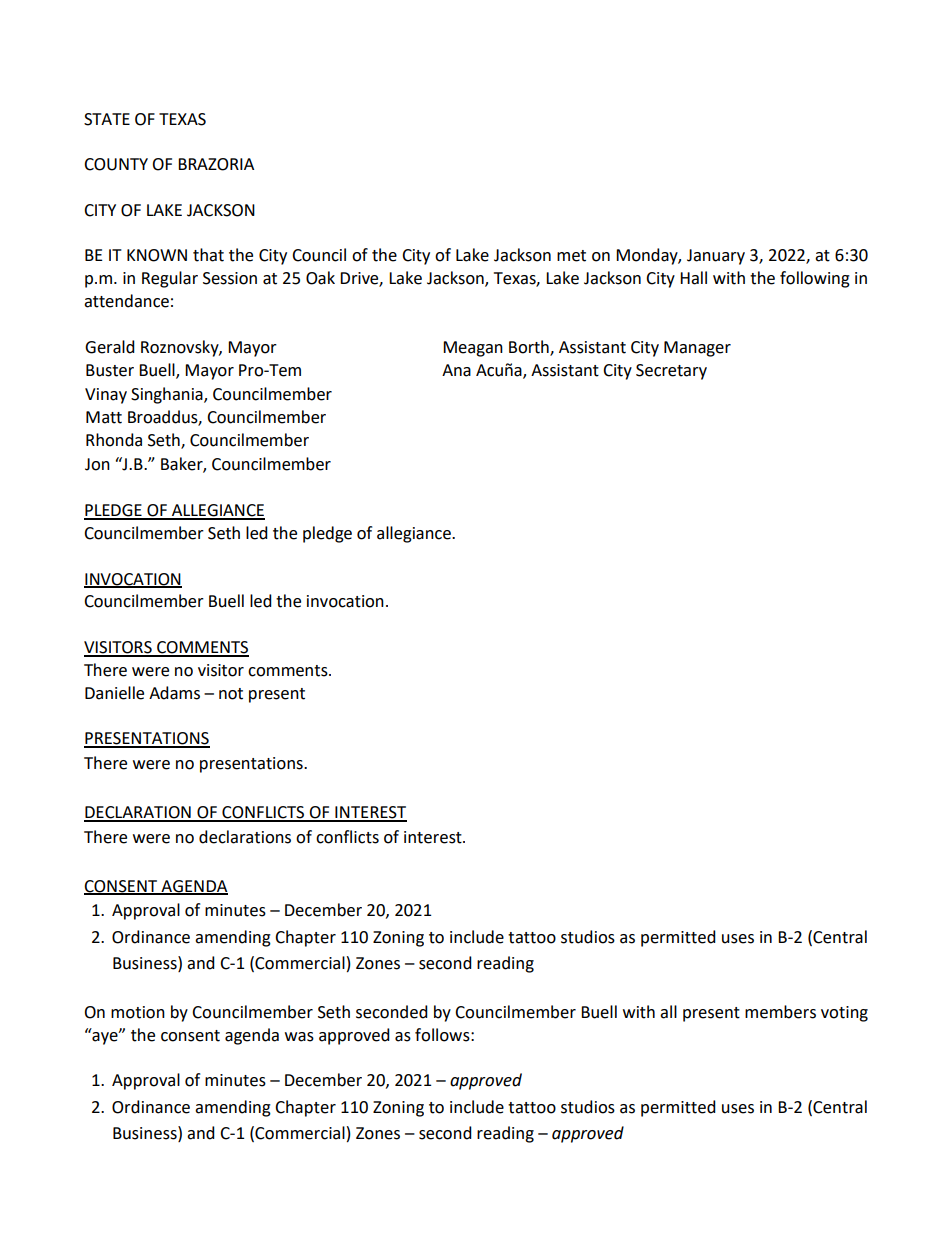 The width and height of the image is (952, 1233). Describe the element at coordinates (138, 1012) in the image. I see `motion` at that location.
